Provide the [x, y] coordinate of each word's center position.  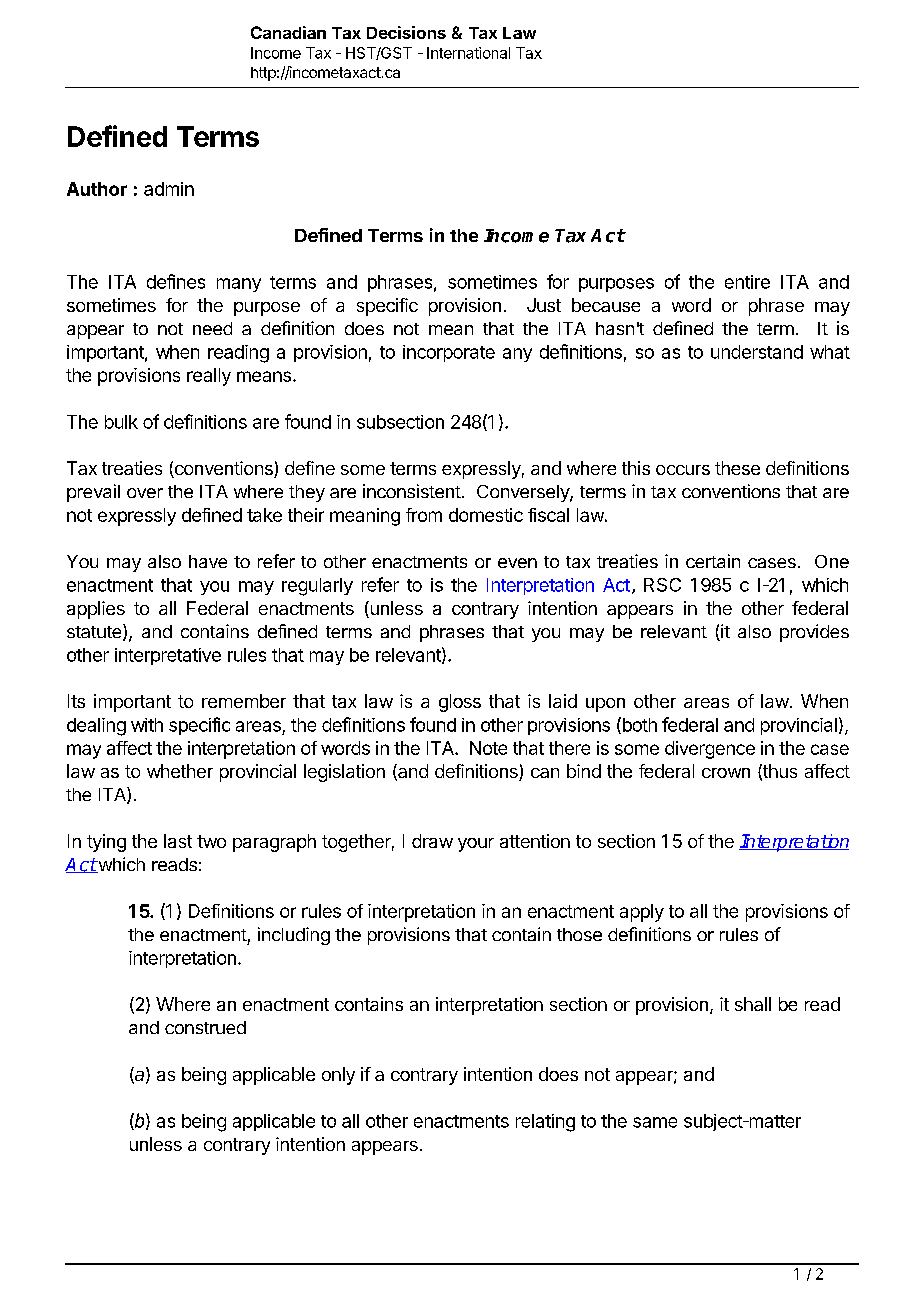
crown [726, 773]
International [468, 53]
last [178, 841]
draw [432, 841]
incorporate [449, 353]
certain [713, 561]
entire [747, 282]
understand [757, 352]
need [212, 328]
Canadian [288, 32]
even [517, 563]
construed [205, 1027]
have [208, 561]
